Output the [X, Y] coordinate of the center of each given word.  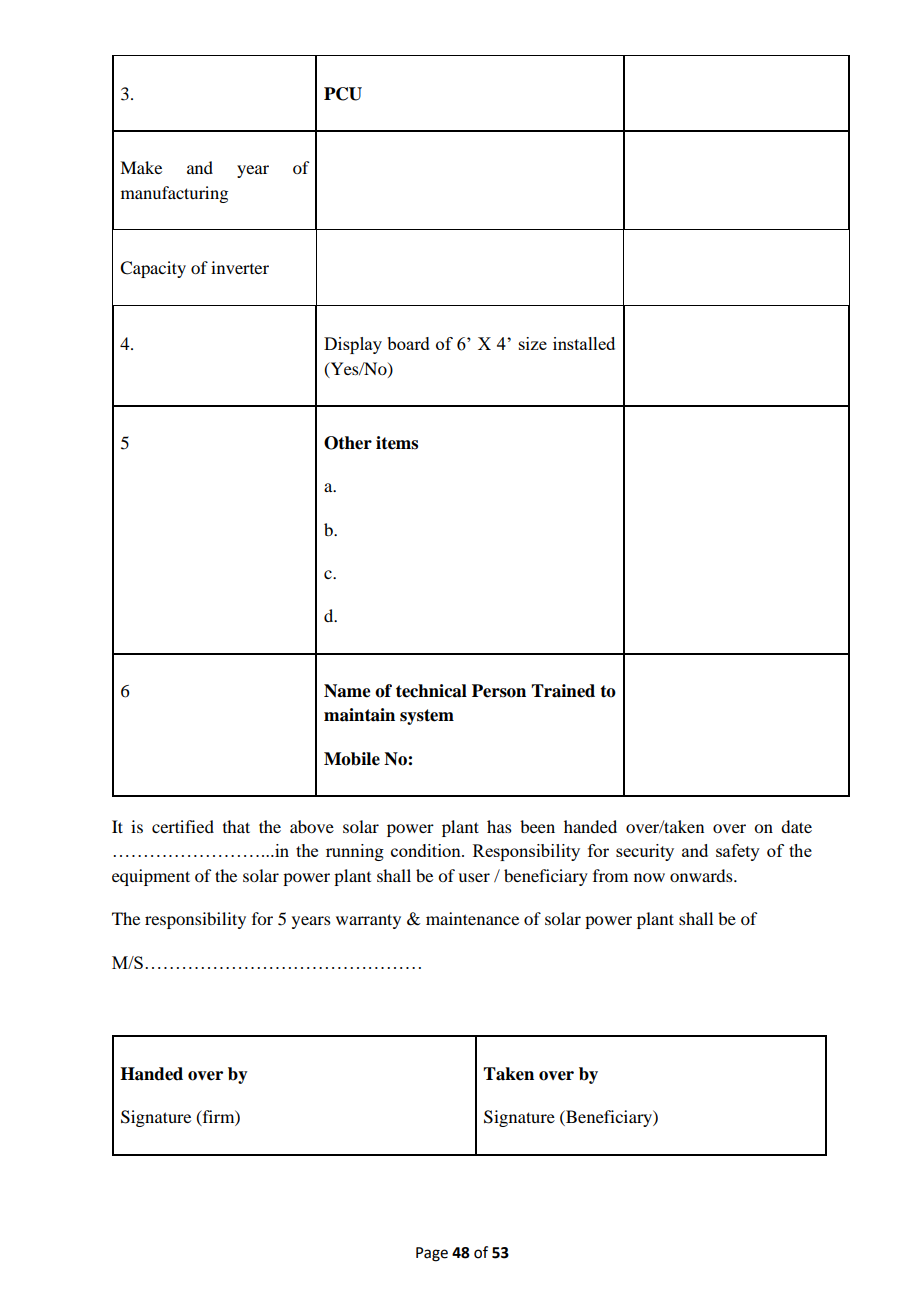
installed [584, 343]
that [236, 826]
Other [348, 443]
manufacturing [174, 194]
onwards [702, 875]
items [397, 443]
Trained [563, 691]
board [408, 343]
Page [432, 1254]
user [474, 877]
